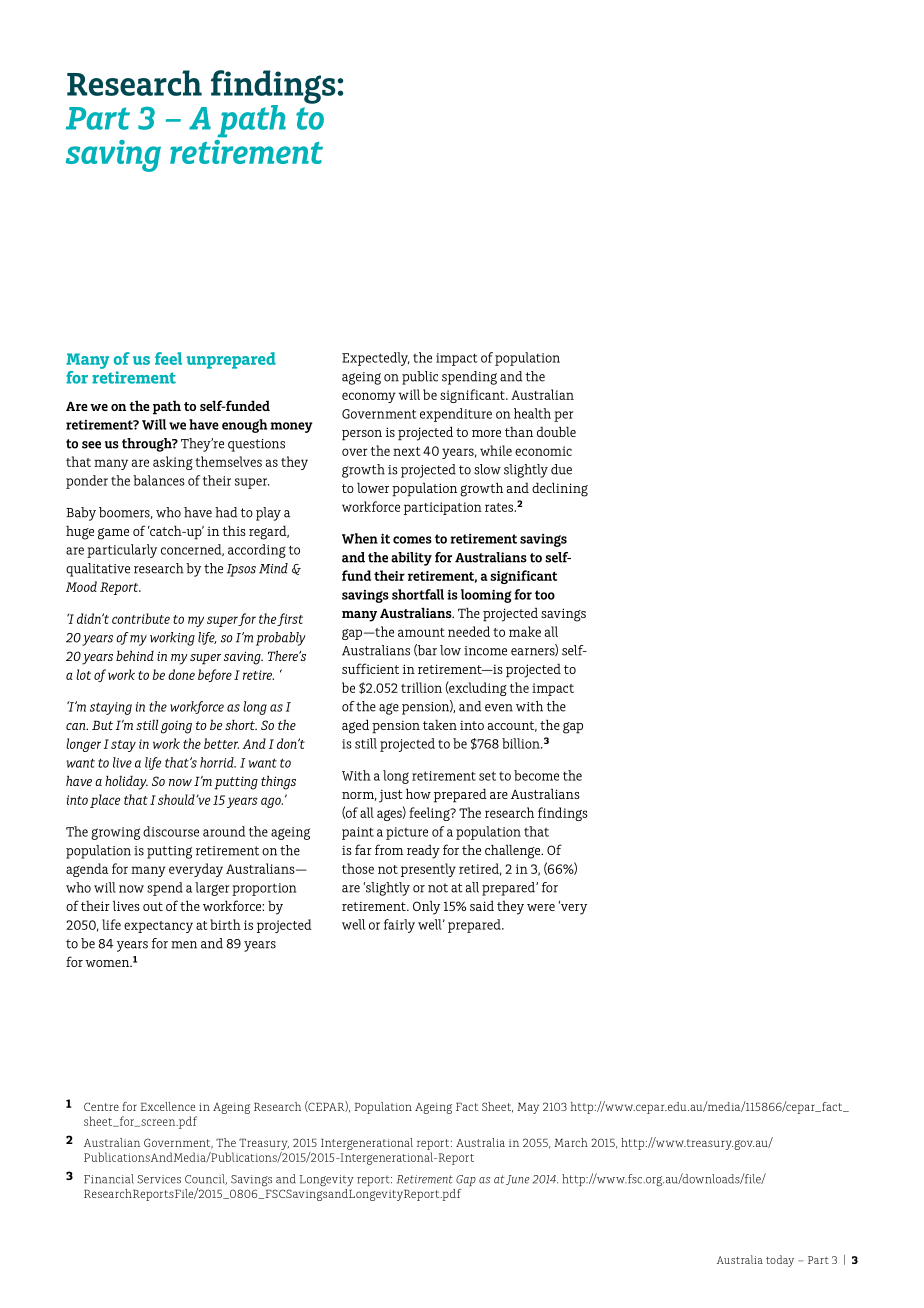 This document has width=924, height=1308. Describe the element at coordinates (518, 1180) in the document. I see `June` at that location.
